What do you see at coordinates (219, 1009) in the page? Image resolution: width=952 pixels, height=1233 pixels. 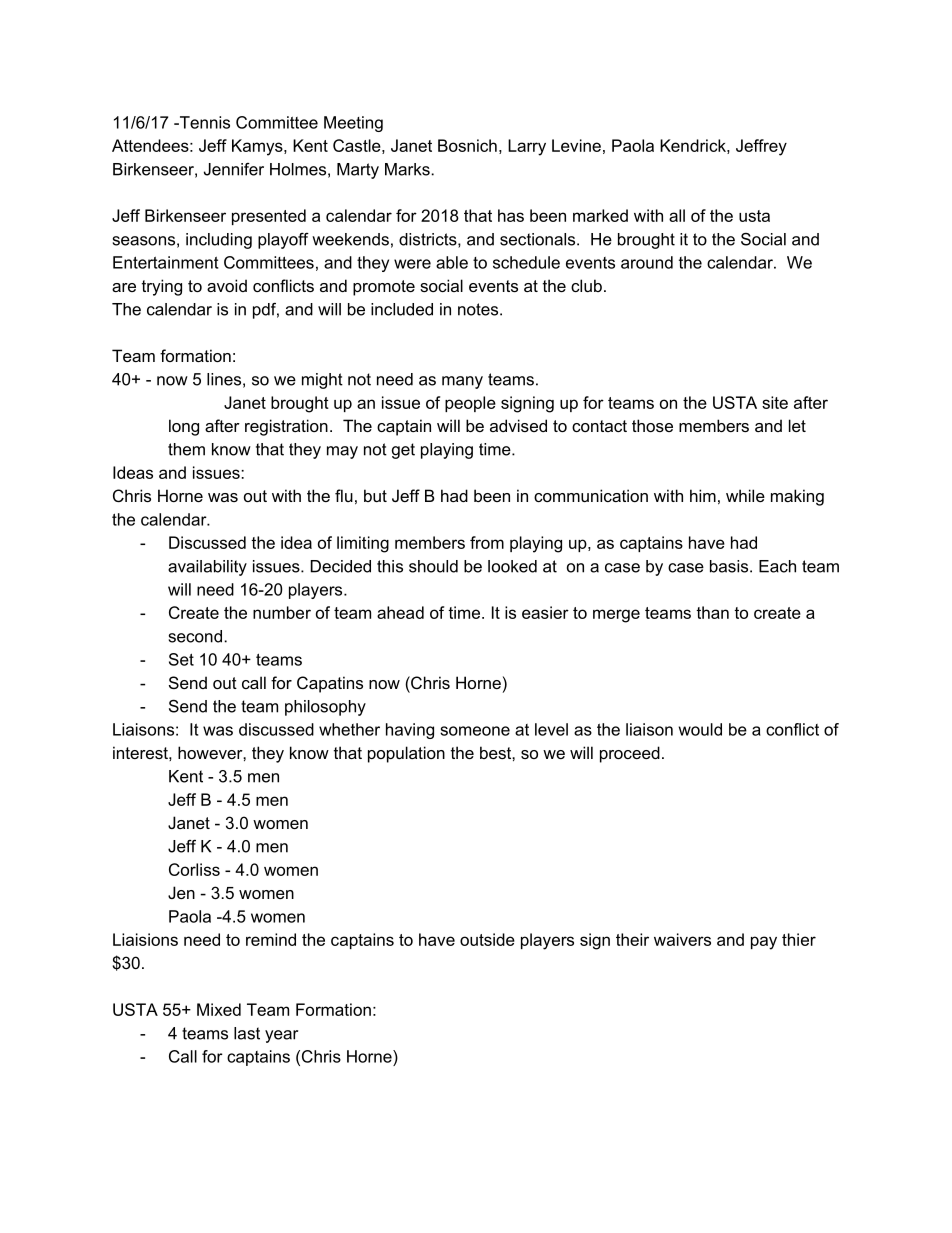 I see `Mixed` at bounding box center [219, 1009].
